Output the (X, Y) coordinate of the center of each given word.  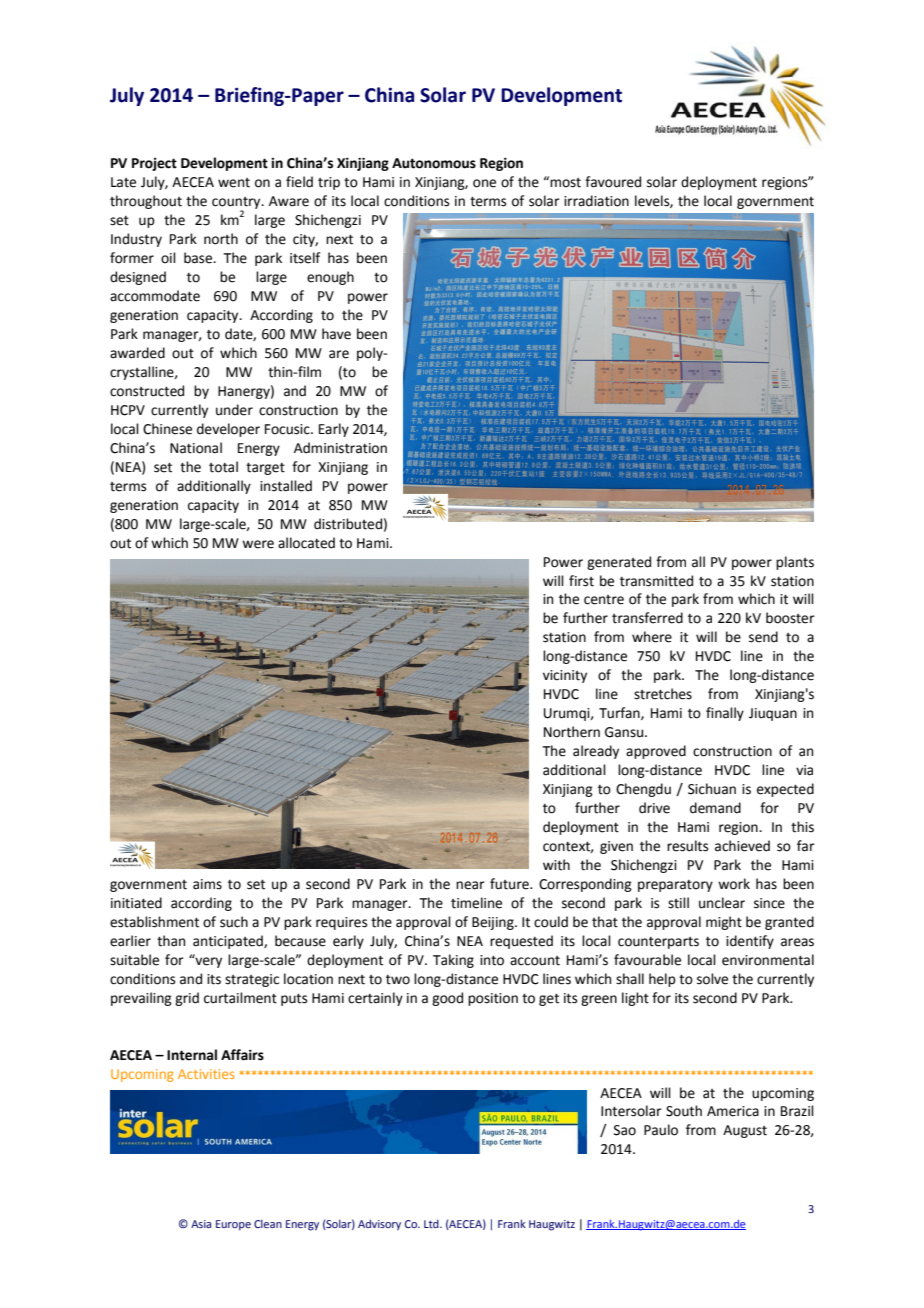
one (484, 183)
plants (795, 563)
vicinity (565, 676)
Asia (201, 1224)
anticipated (229, 942)
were (258, 544)
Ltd (432, 1223)
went (234, 183)
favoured (613, 182)
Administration (340, 448)
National (196, 448)
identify (750, 942)
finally (725, 714)
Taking (453, 961)
